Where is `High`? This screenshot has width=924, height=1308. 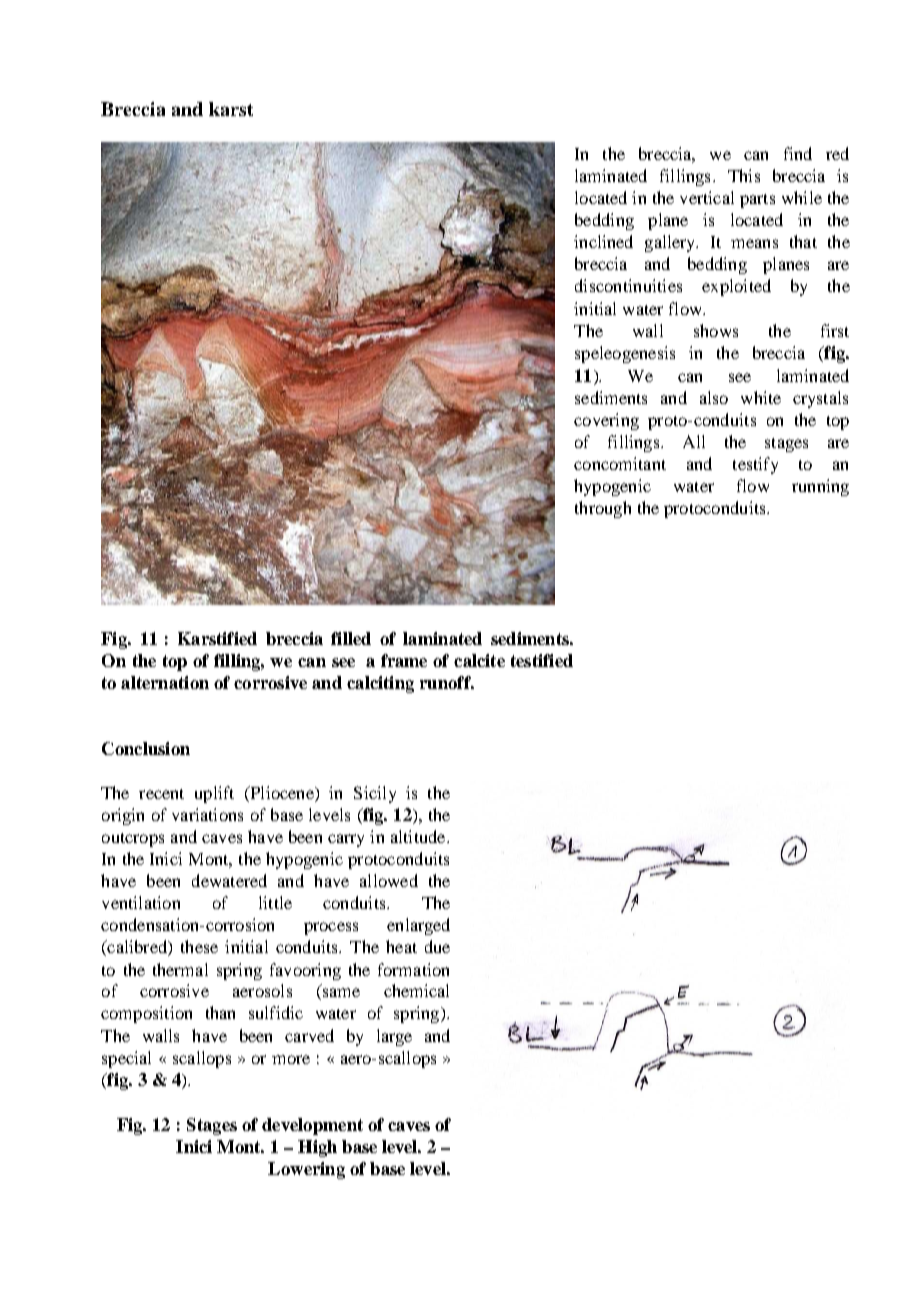 High is located at coordinates (317, 1148).
